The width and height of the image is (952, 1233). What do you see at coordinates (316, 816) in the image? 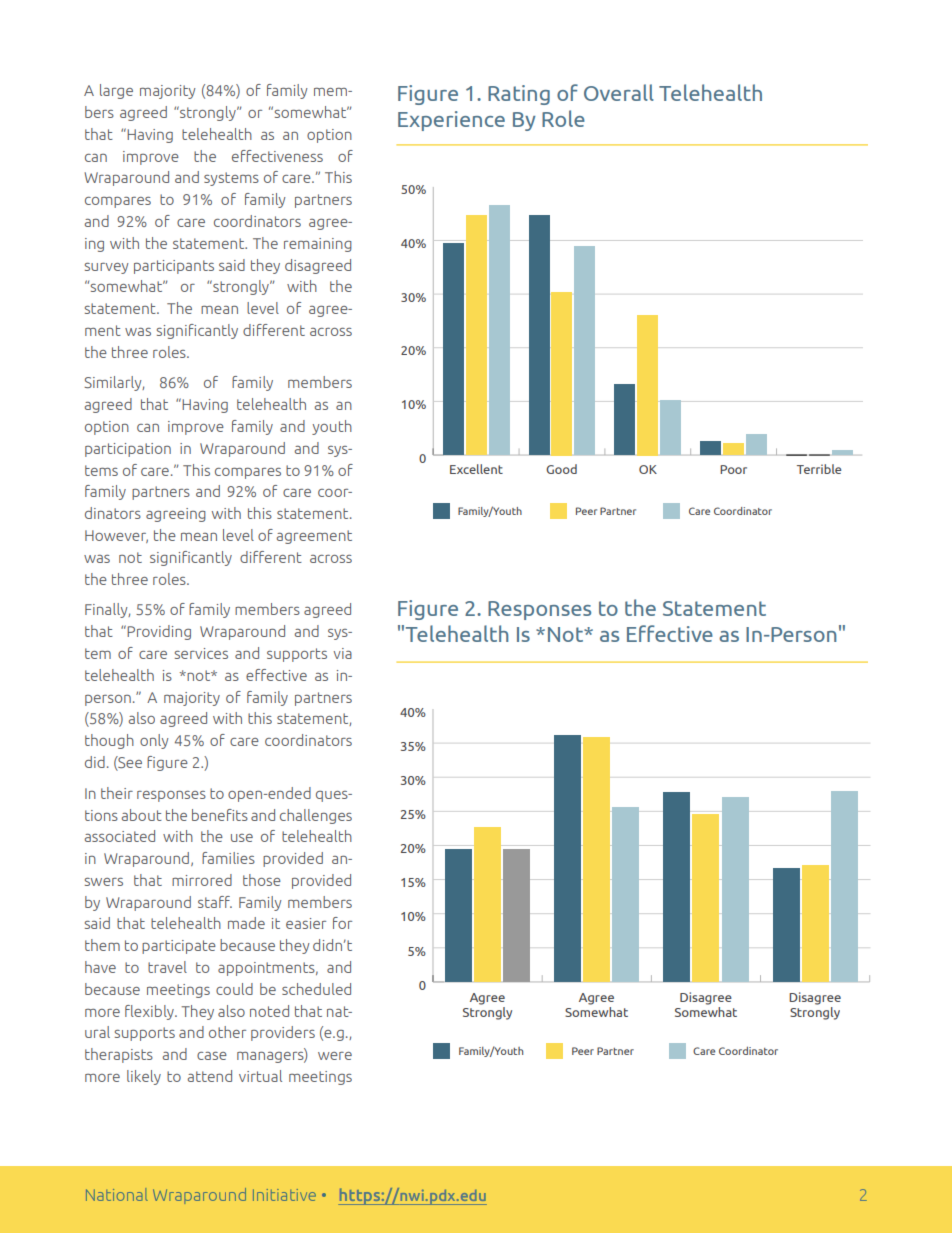
I see `challenges` at bounding box center [316, 816].
